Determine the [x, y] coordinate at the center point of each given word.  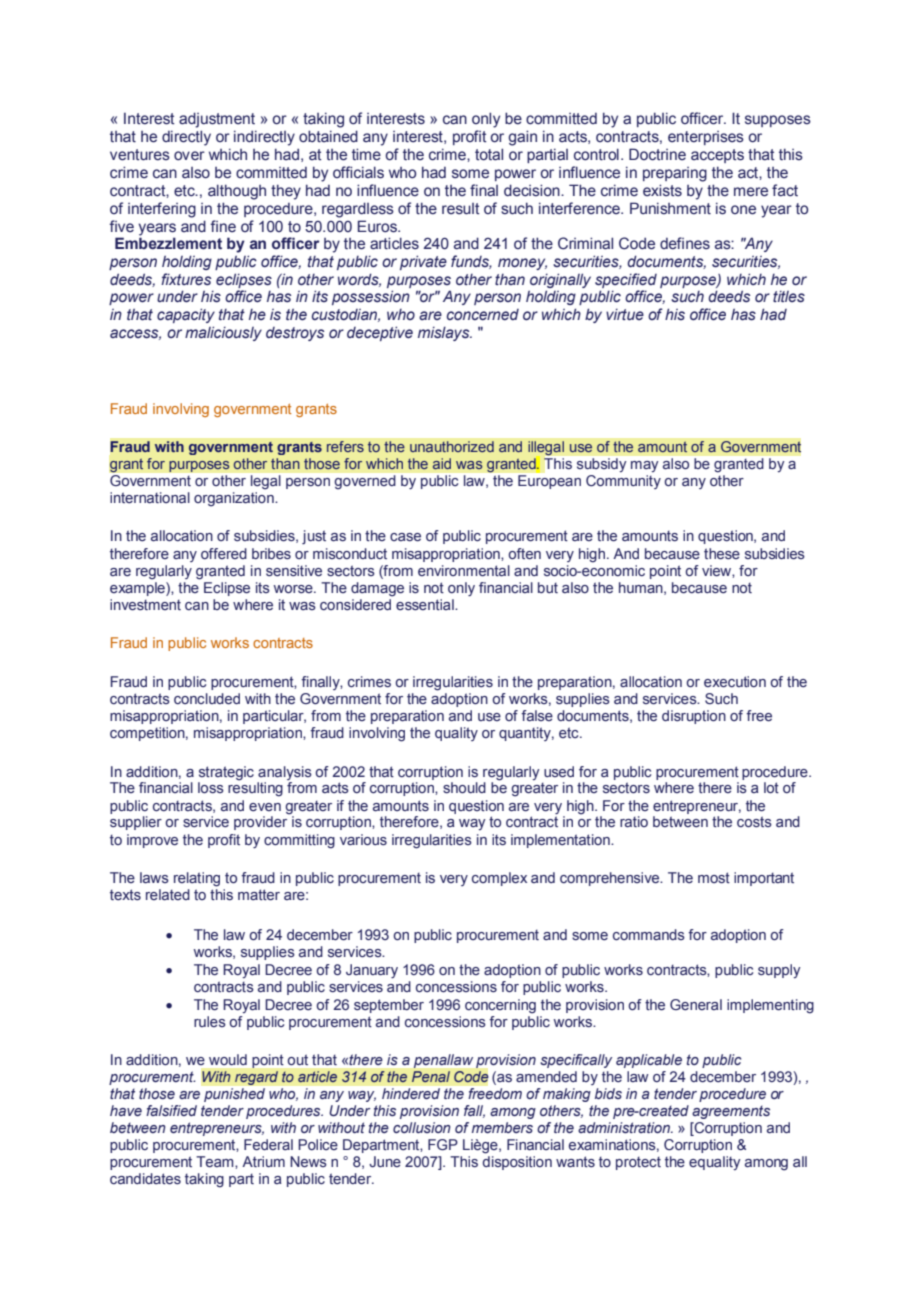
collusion [422, 1127]
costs [754, 822]
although [237, 192]
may [645, 466]
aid [442, 463]
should [464, 788]
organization [235, 499]
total [489, 154]
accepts [717, 156]
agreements [731, 1112]
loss [211, 788]
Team [216, 1162]
